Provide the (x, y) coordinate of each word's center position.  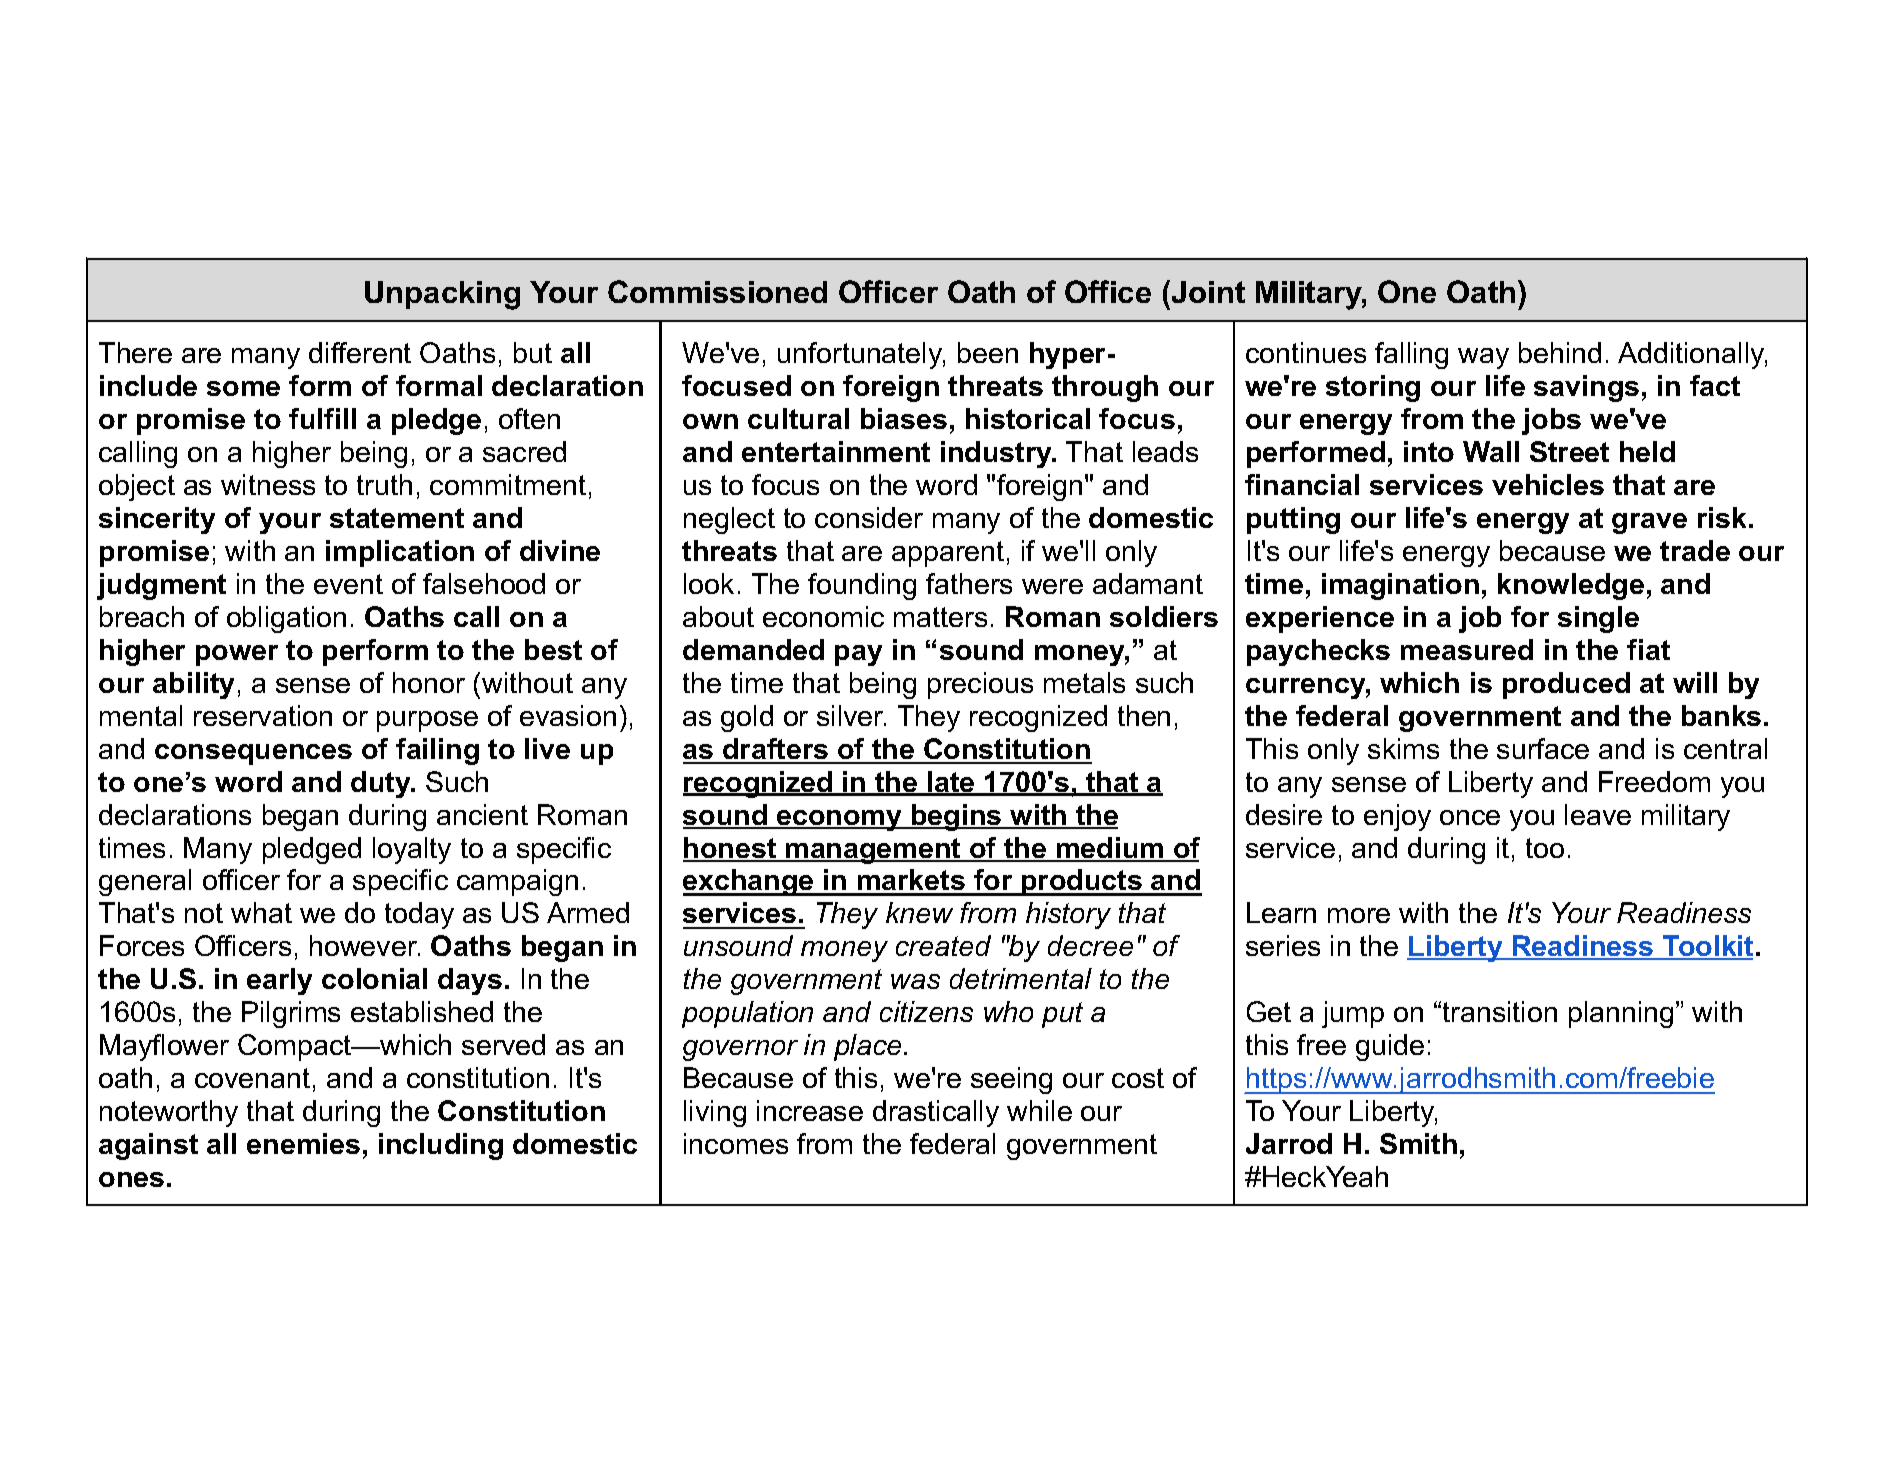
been (988, 352)
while (1039, 1110)
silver (851, 715)
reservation (263, 715)
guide (1390, 1047)
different (360, 352)
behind (1560, 352)
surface (1543, 748)
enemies (303, 1143)
